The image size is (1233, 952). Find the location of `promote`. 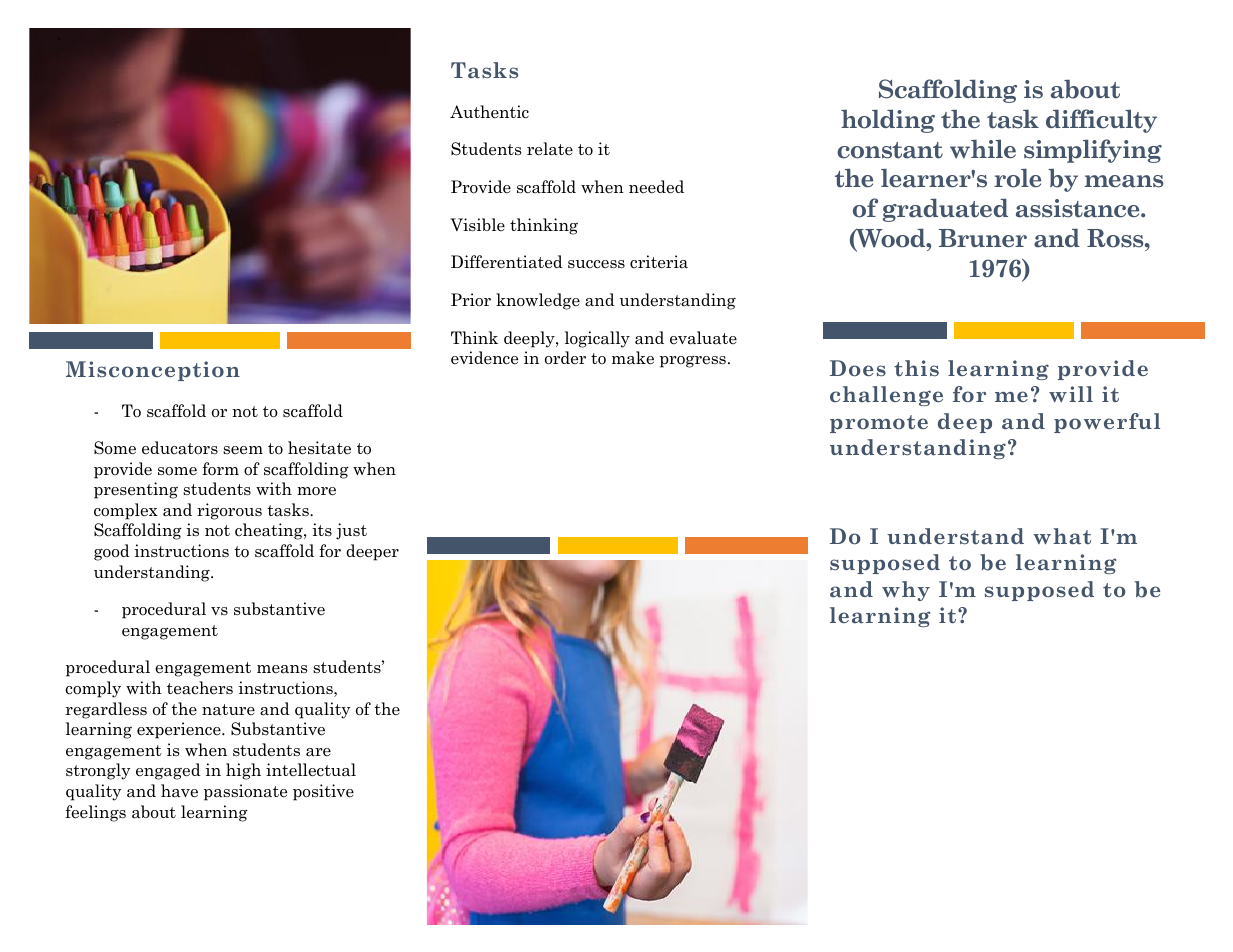

promote is located at coordinates (879, 424).
